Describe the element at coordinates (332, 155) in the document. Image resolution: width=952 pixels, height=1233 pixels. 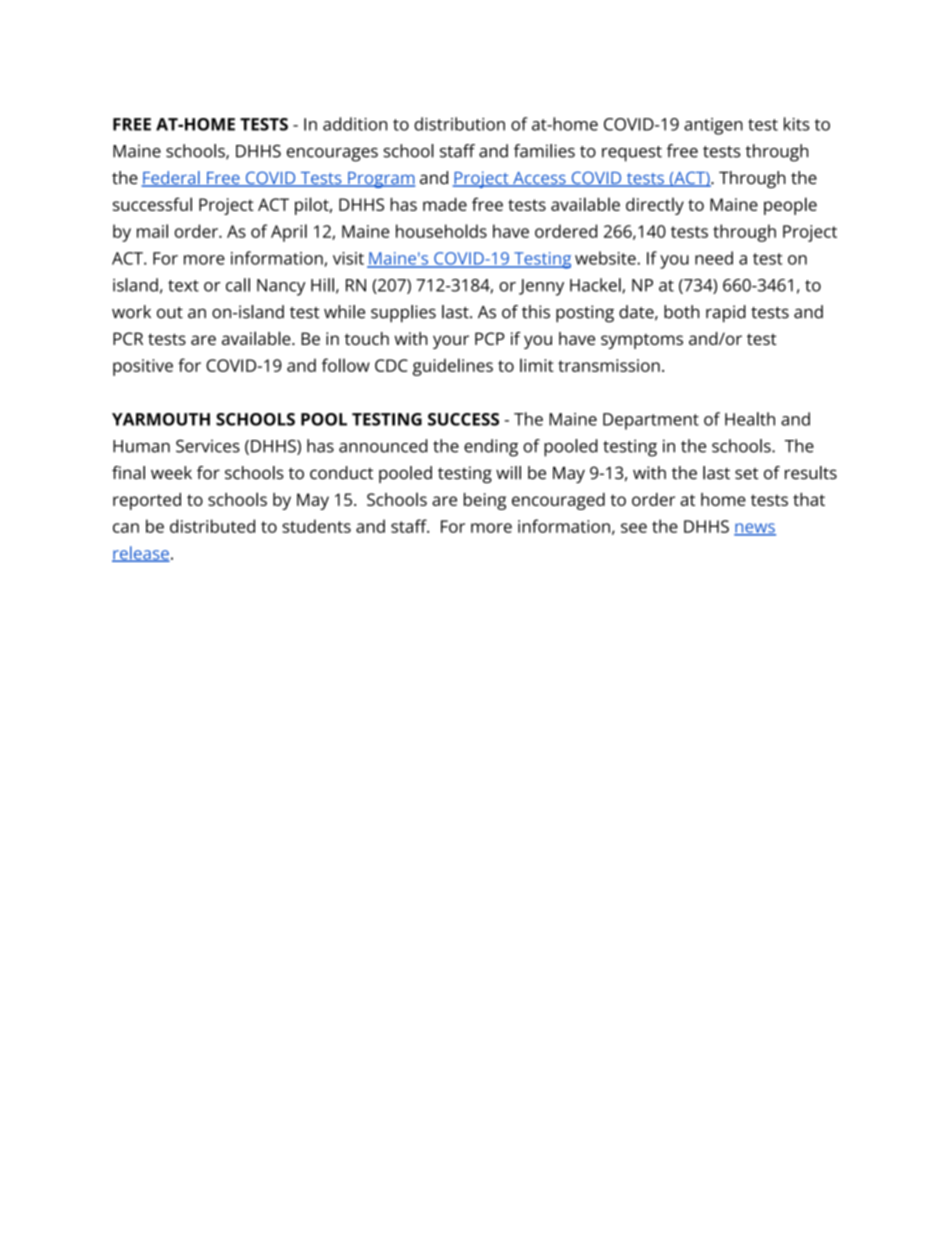
I see `encourages` at that location.
